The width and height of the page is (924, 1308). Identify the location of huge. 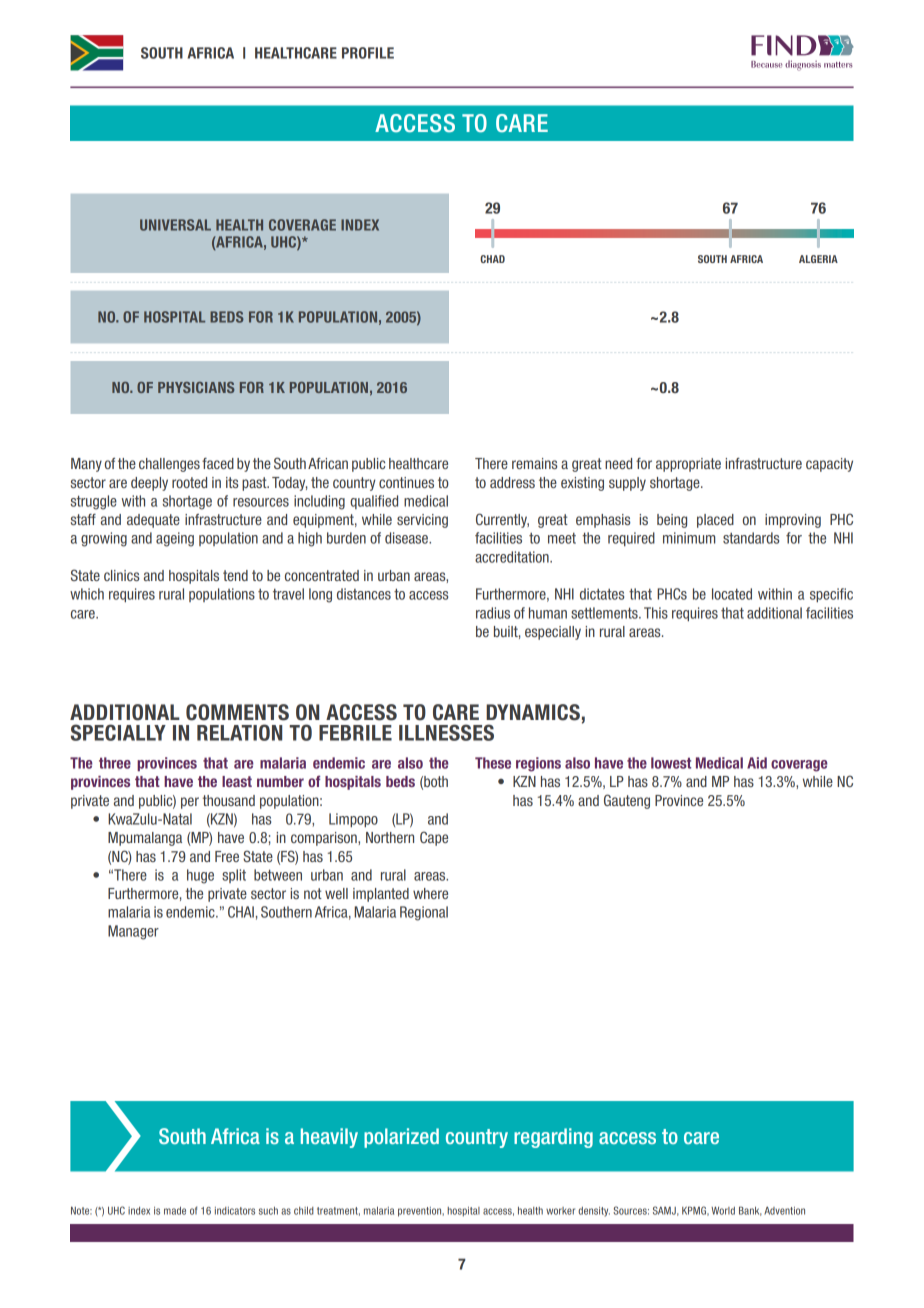
(200, 876).
